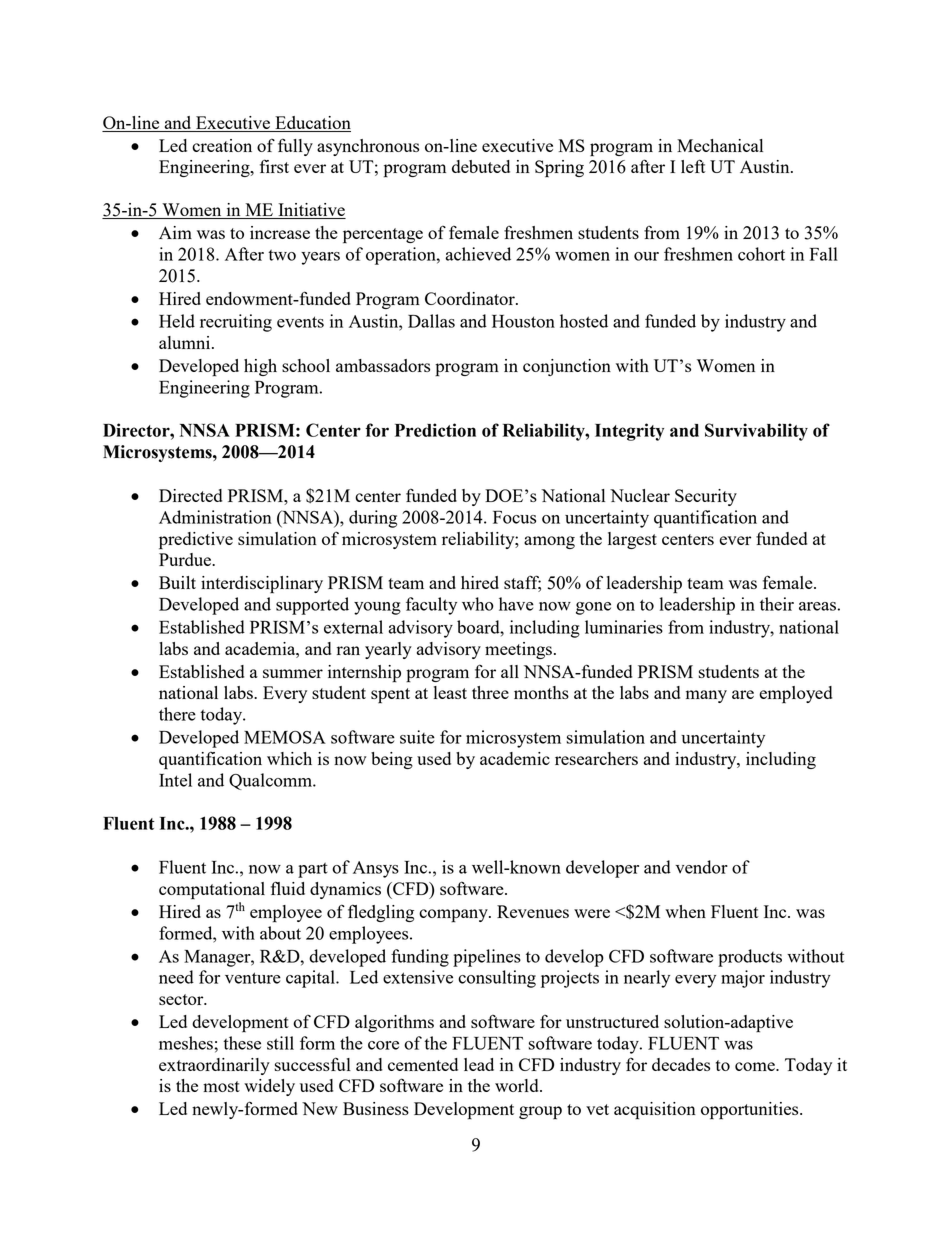 Image resolution: width=952 pixels, height=1233 pixels. I want to click on widely, so click(269, 1087).
